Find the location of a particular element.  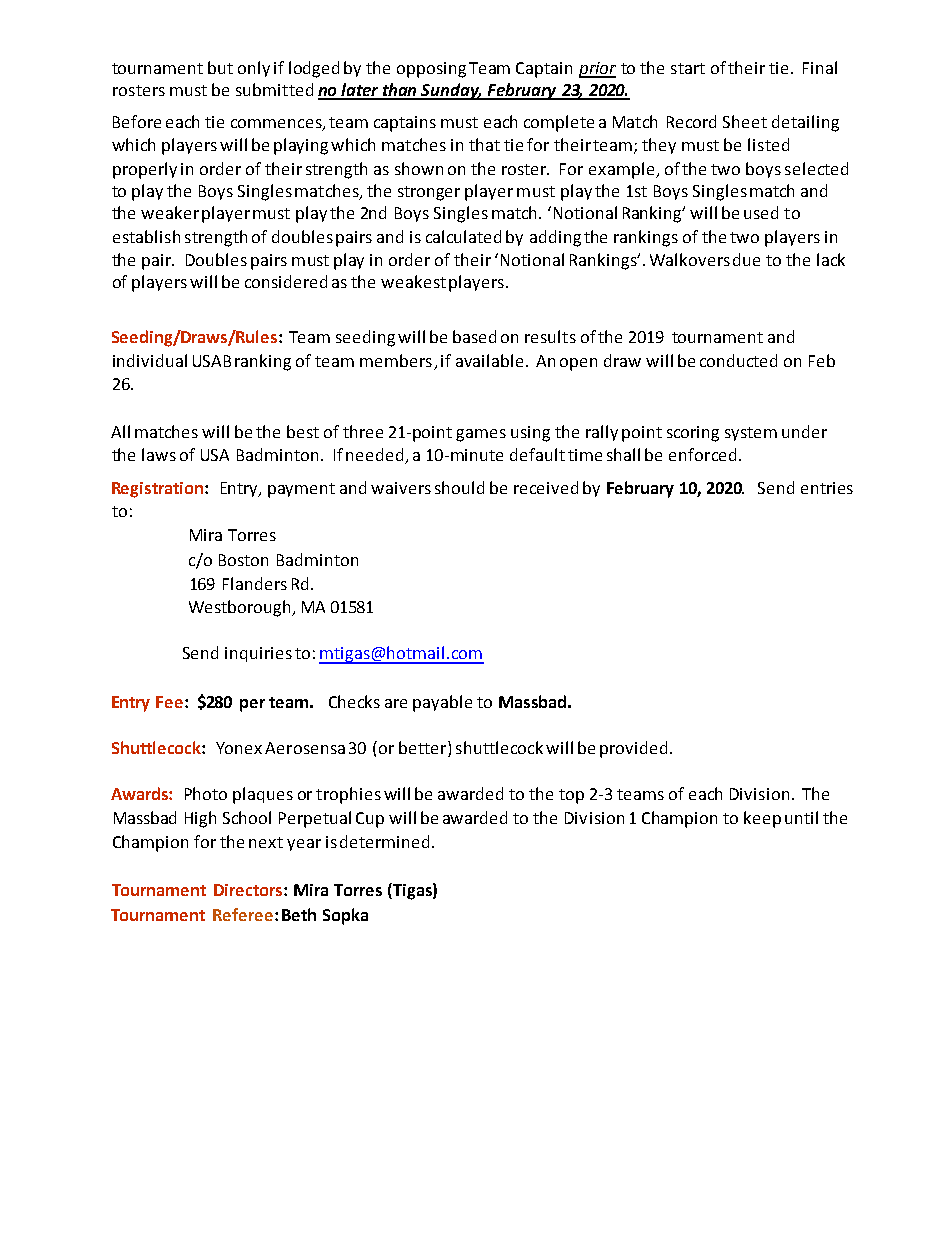

but is located at coordinates (220, 67).
